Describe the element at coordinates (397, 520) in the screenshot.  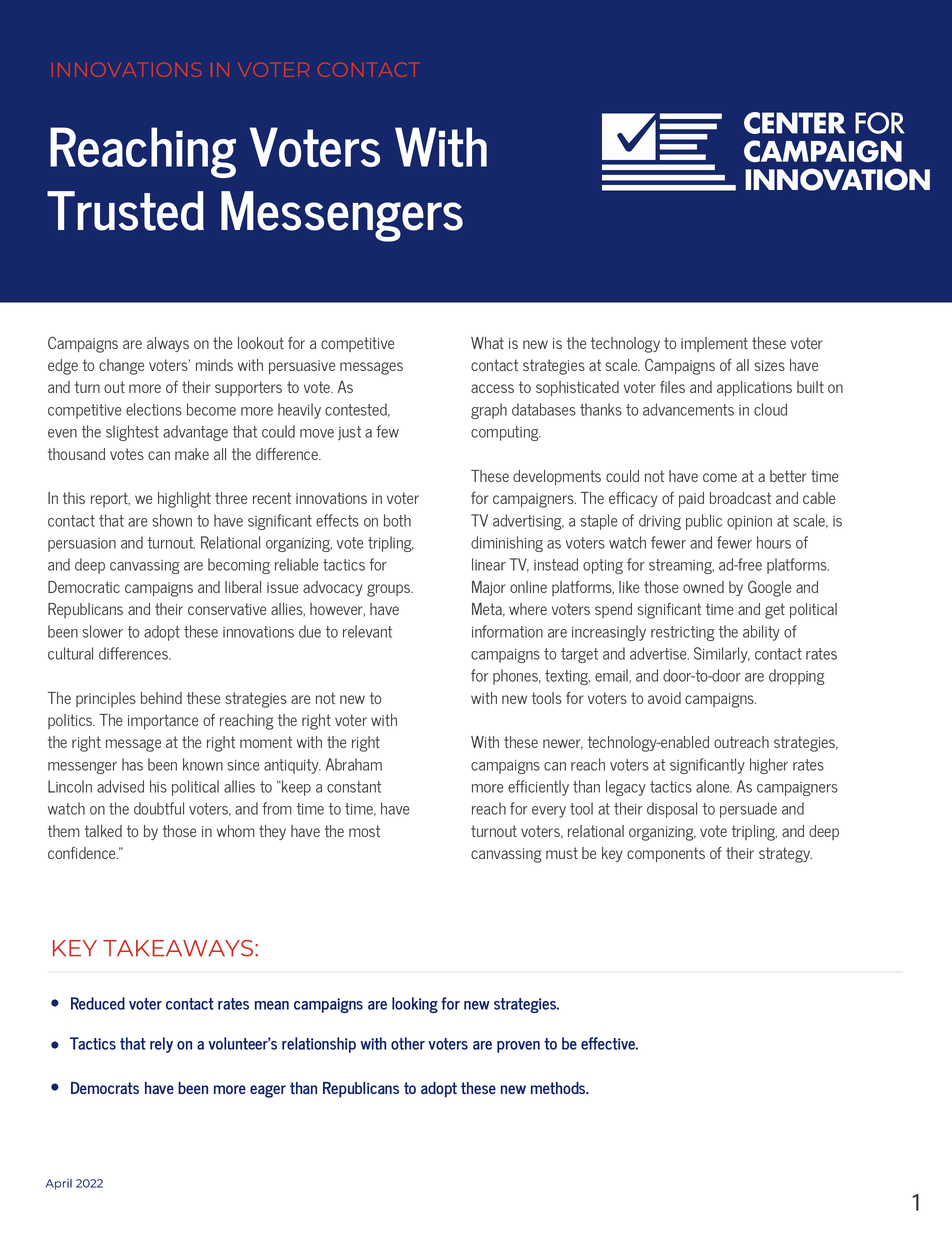
I see `both` at that location.
